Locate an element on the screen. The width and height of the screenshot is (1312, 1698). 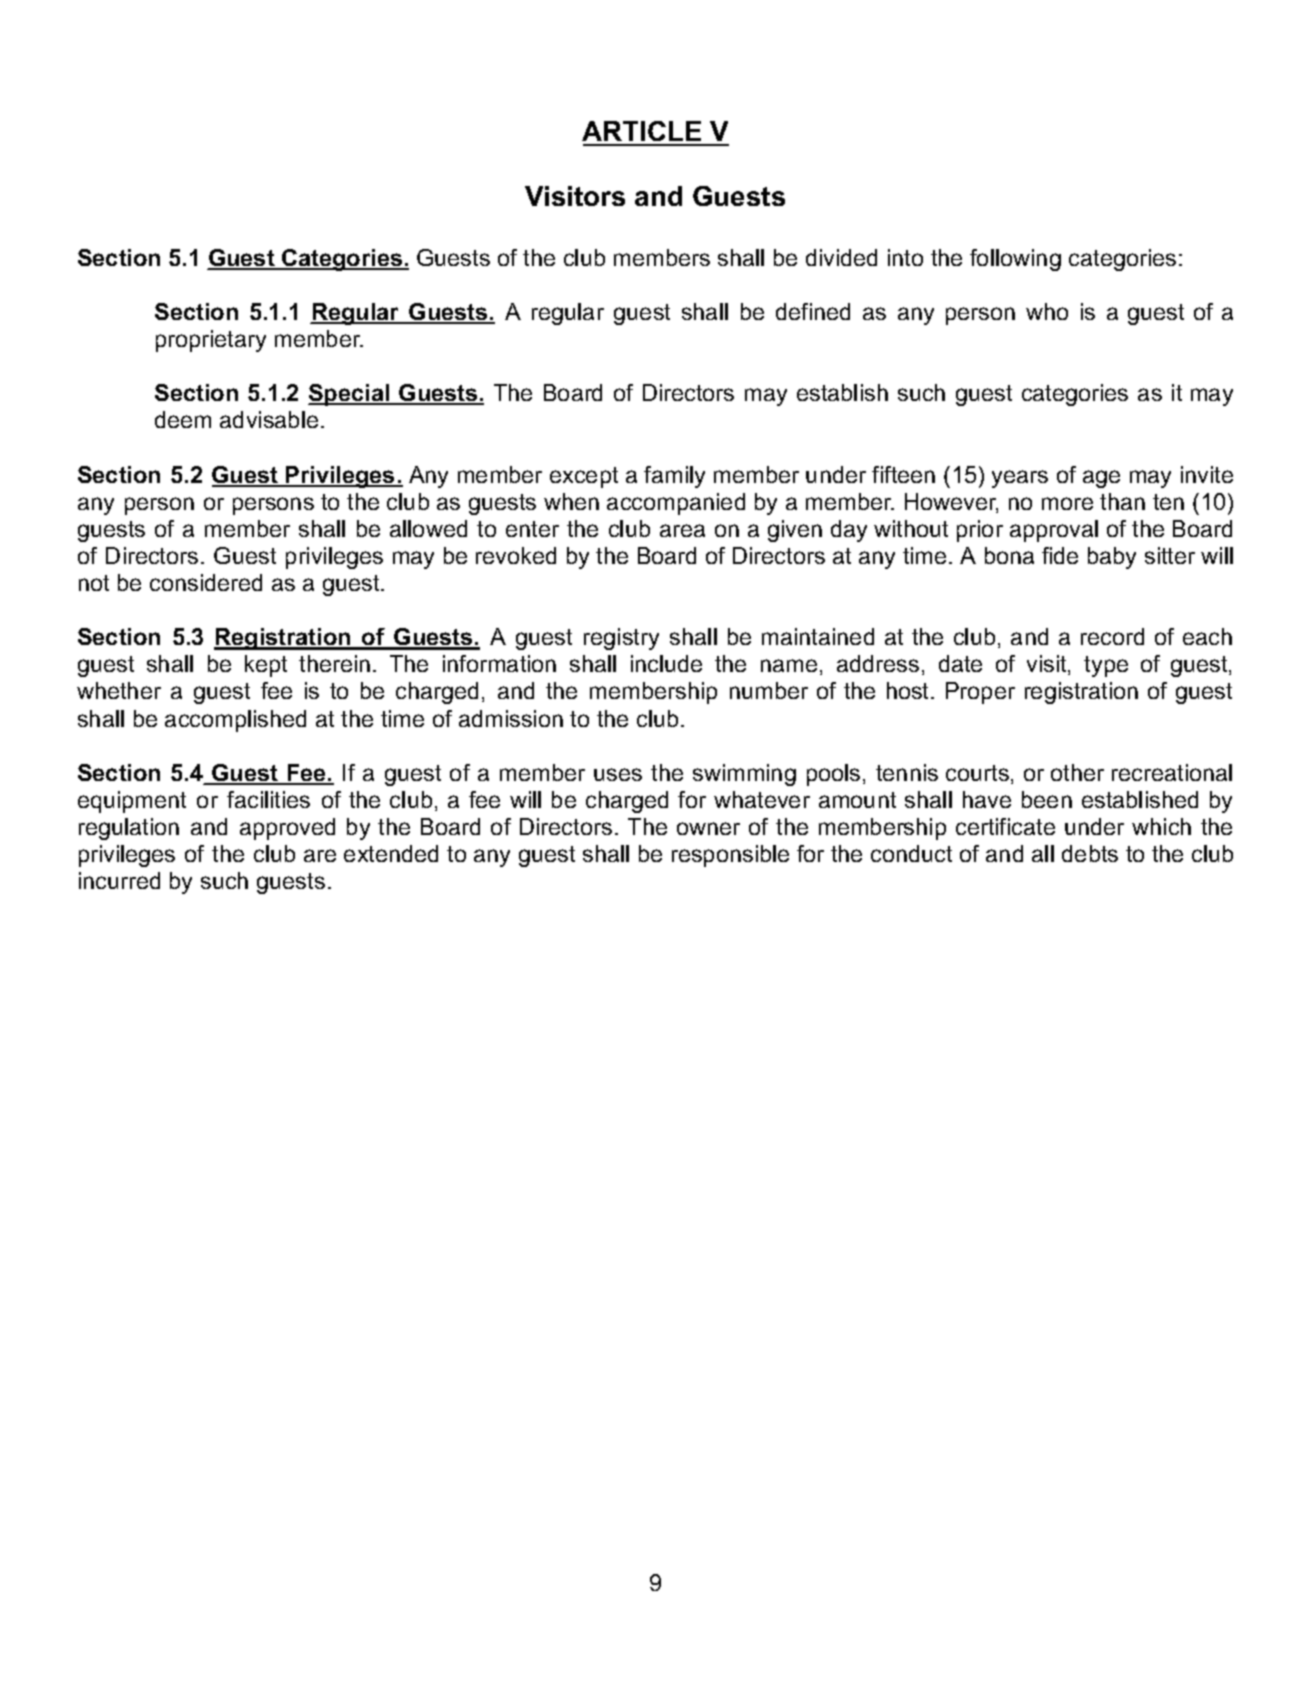
responsible is located at coordinates (730, 856).
